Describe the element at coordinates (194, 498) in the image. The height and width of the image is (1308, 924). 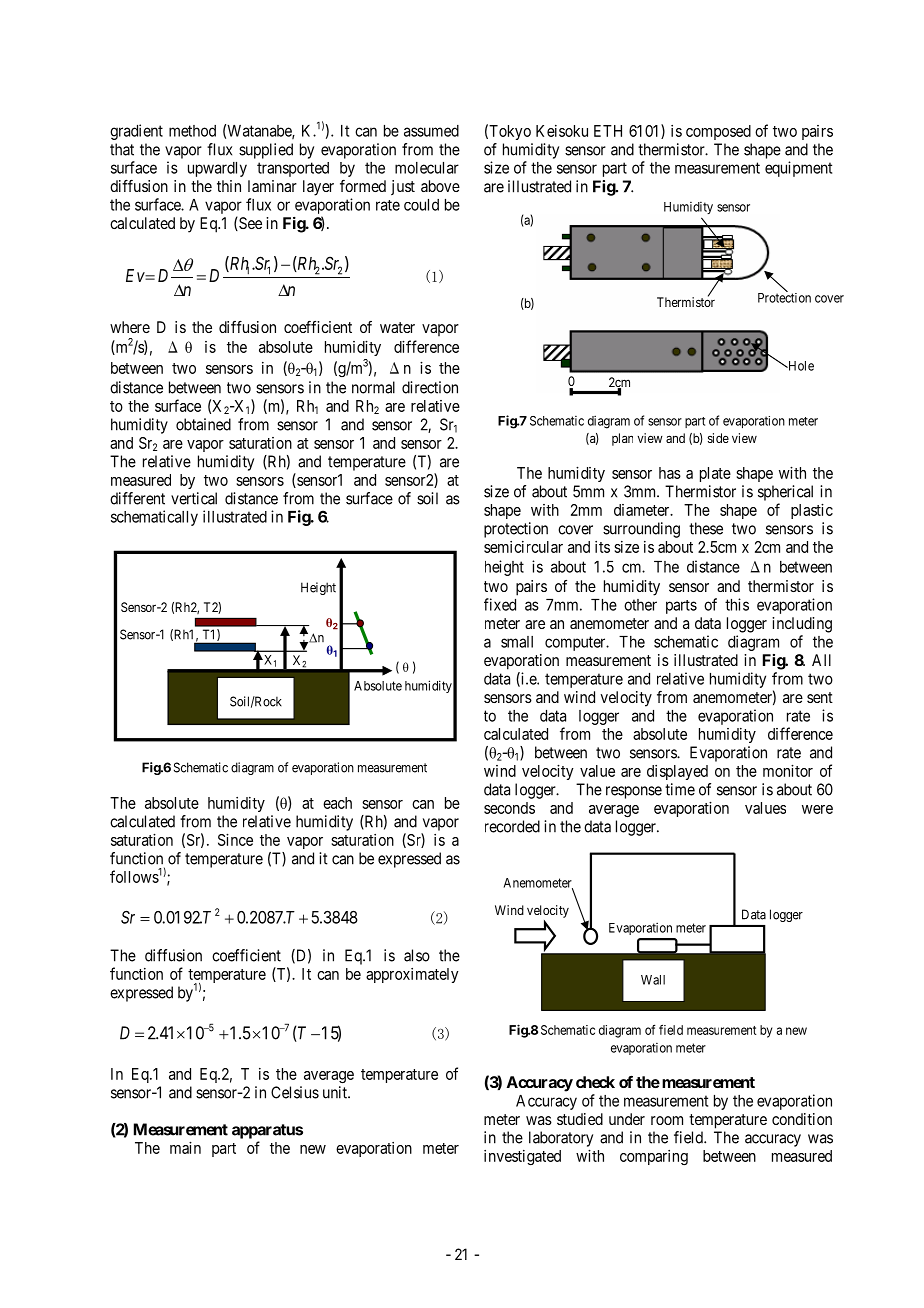
I see `vertical` at that location.
